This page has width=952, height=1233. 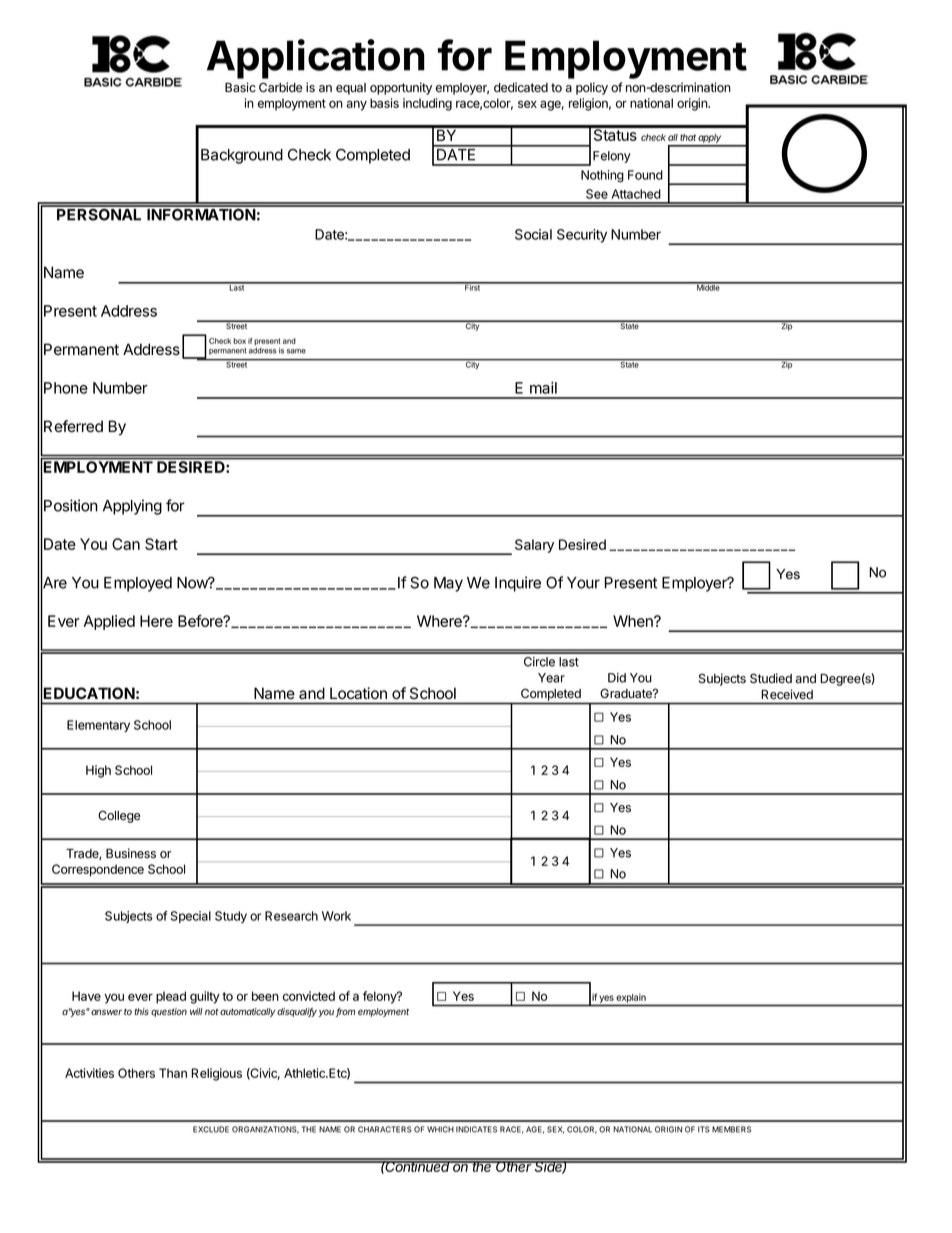 I want to click on Than, so click(x=173, y=1073).
